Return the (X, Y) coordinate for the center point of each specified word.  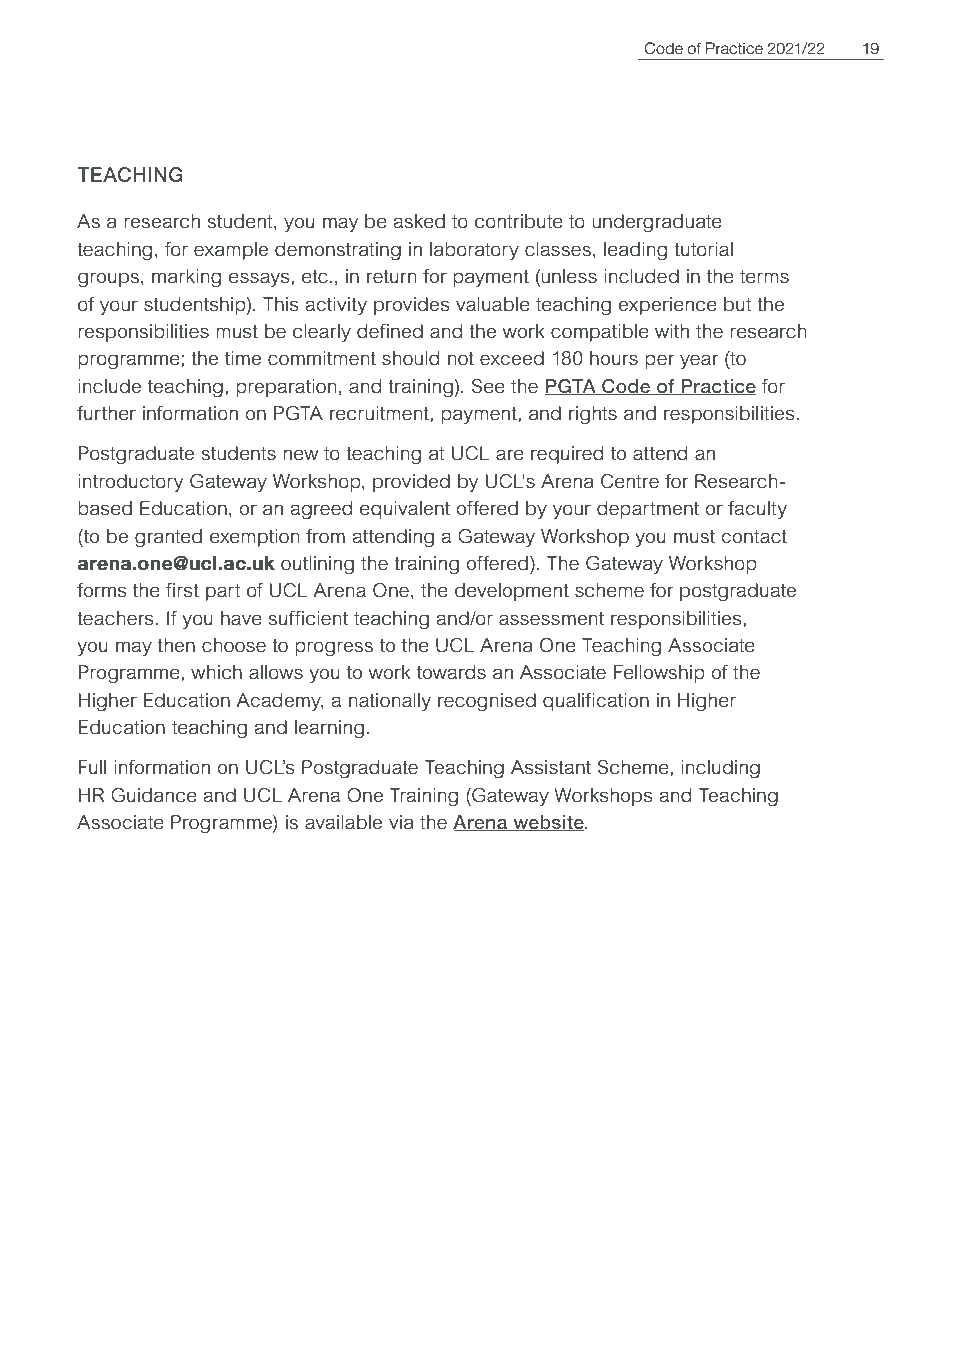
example (231, 251)
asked (419, 221)
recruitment (380, 413)
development (512, 592)
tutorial (703, 249)
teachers (115, 618)
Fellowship (659, 674)
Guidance (154, 795)
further (106, 413)
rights (593, 415)
